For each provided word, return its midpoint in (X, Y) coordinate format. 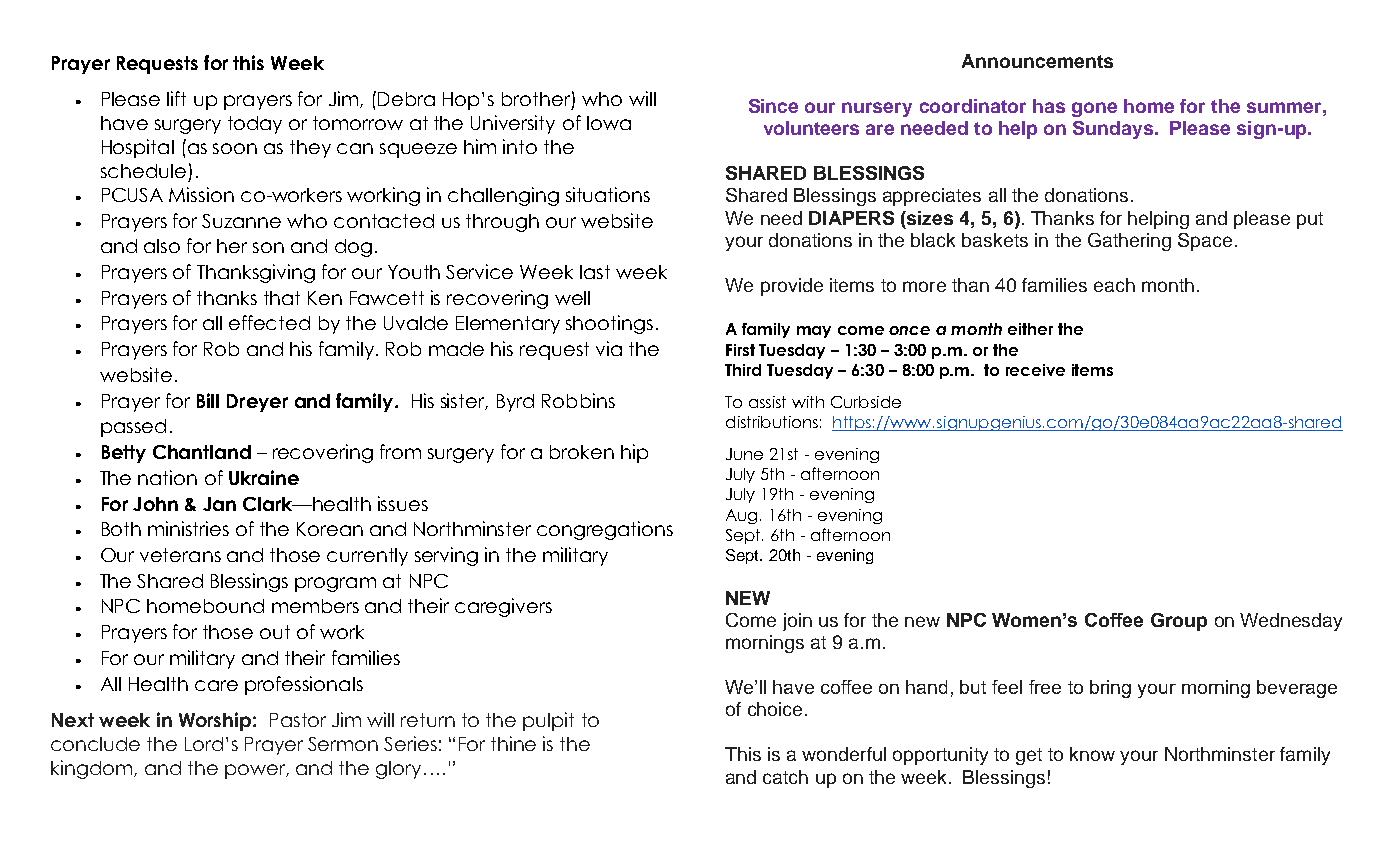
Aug (741, 516)
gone (1094, 109)
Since (773, 106)
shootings (609, 324)
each (1114, 285)
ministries (188, 528)
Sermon (343, 744)
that (282, 298)
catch (785, 777)
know (1092, 754)
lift (176, 98)
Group (1179, 622)
